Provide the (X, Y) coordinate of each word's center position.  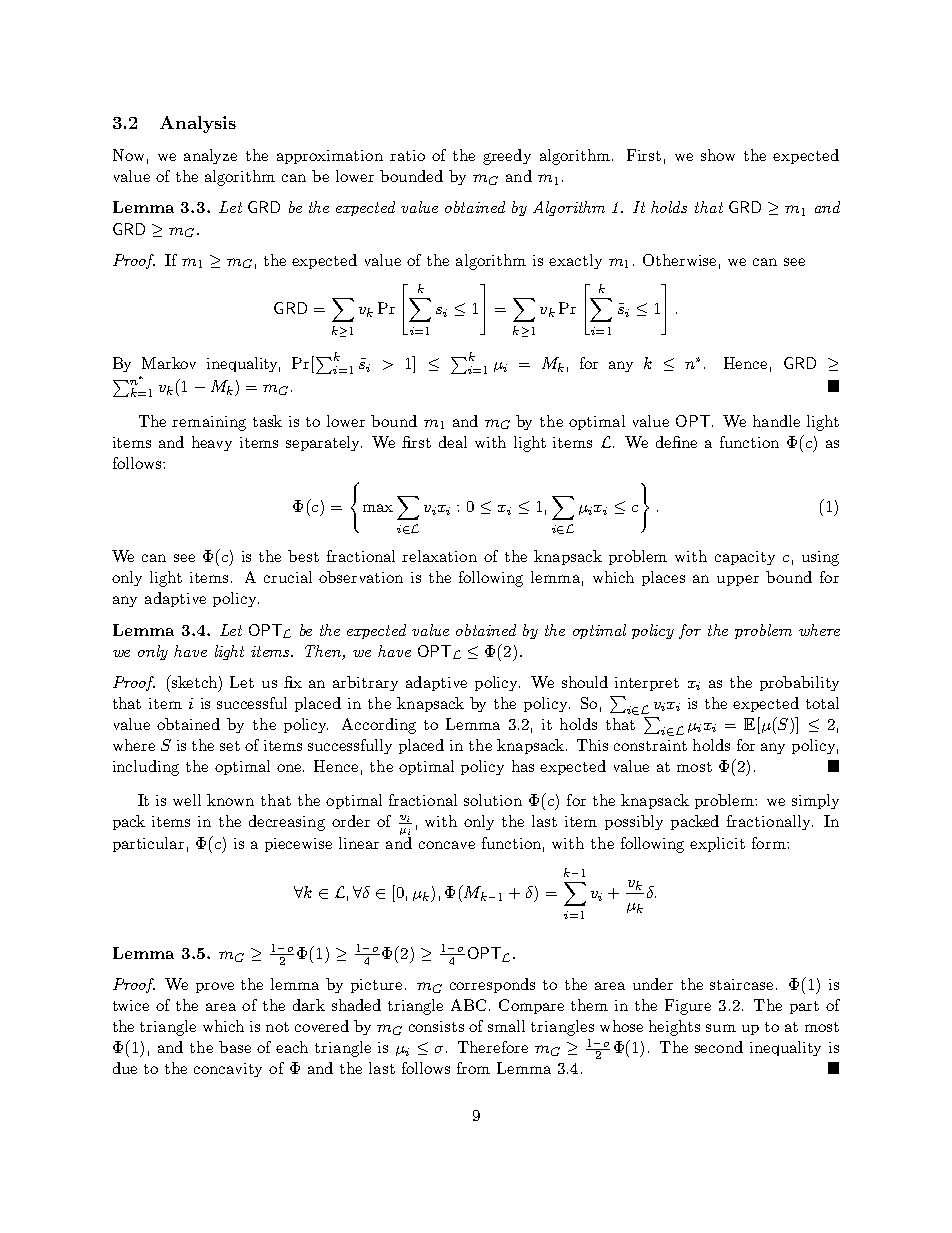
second (719, 1047)
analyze (210, 156)
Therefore (493, 1047)
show (718, 155)
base (235, 1047)
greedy (507, 157)
